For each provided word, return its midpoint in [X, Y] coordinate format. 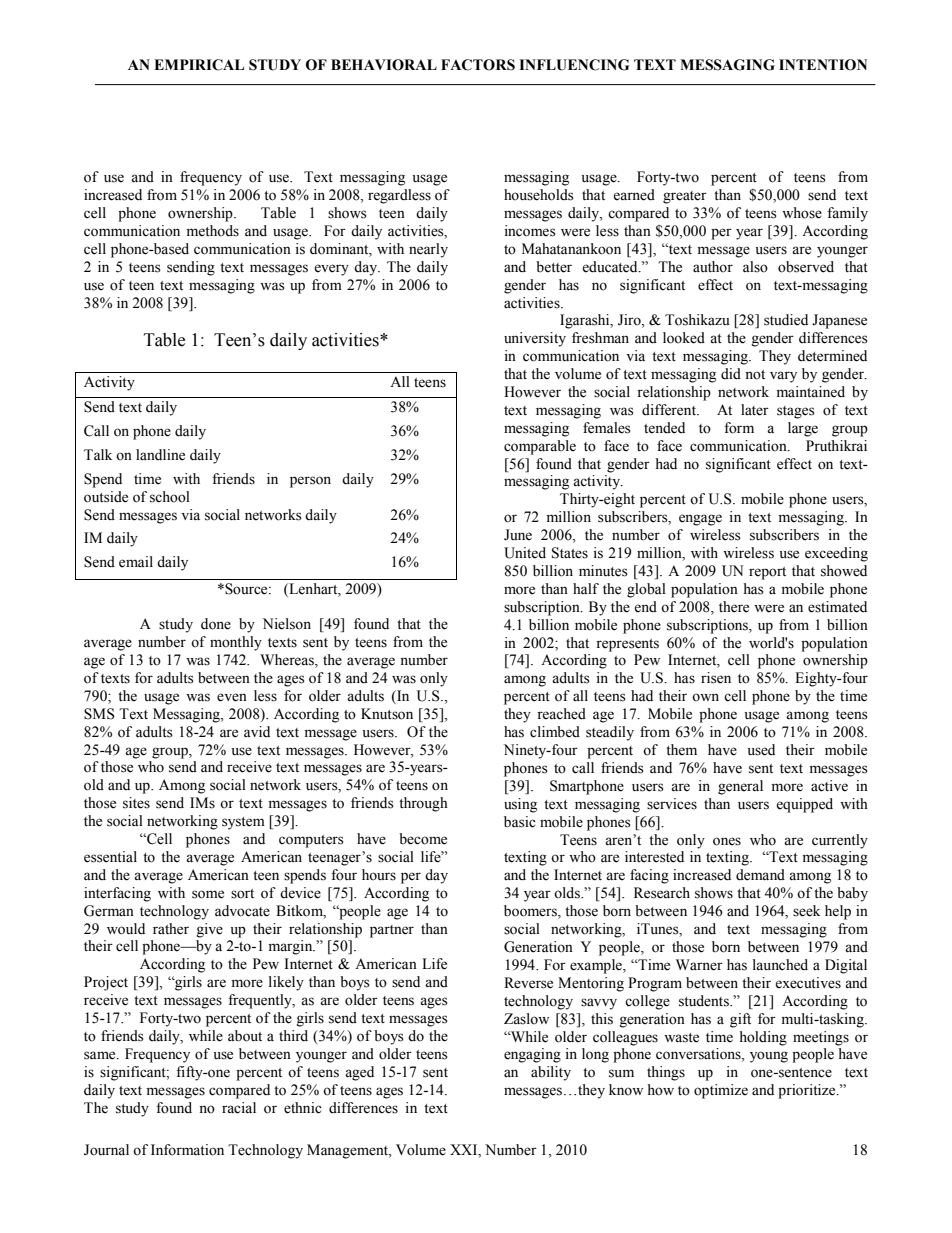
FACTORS [478, 65]
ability [551, 1073]
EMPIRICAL [199, 65]
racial [239, 1108]
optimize [721, 1091]
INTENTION [823, 65]
